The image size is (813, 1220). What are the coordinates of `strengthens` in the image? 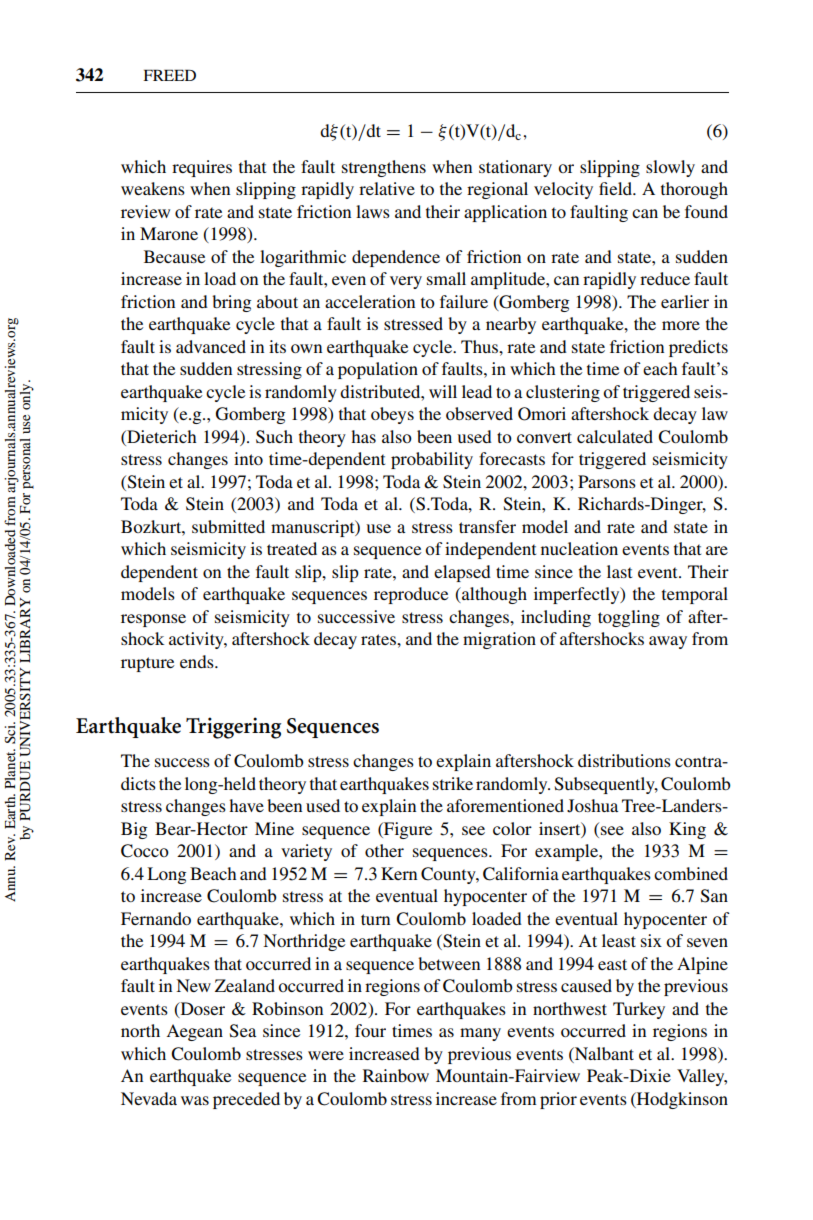 It's located at (384, 168).
